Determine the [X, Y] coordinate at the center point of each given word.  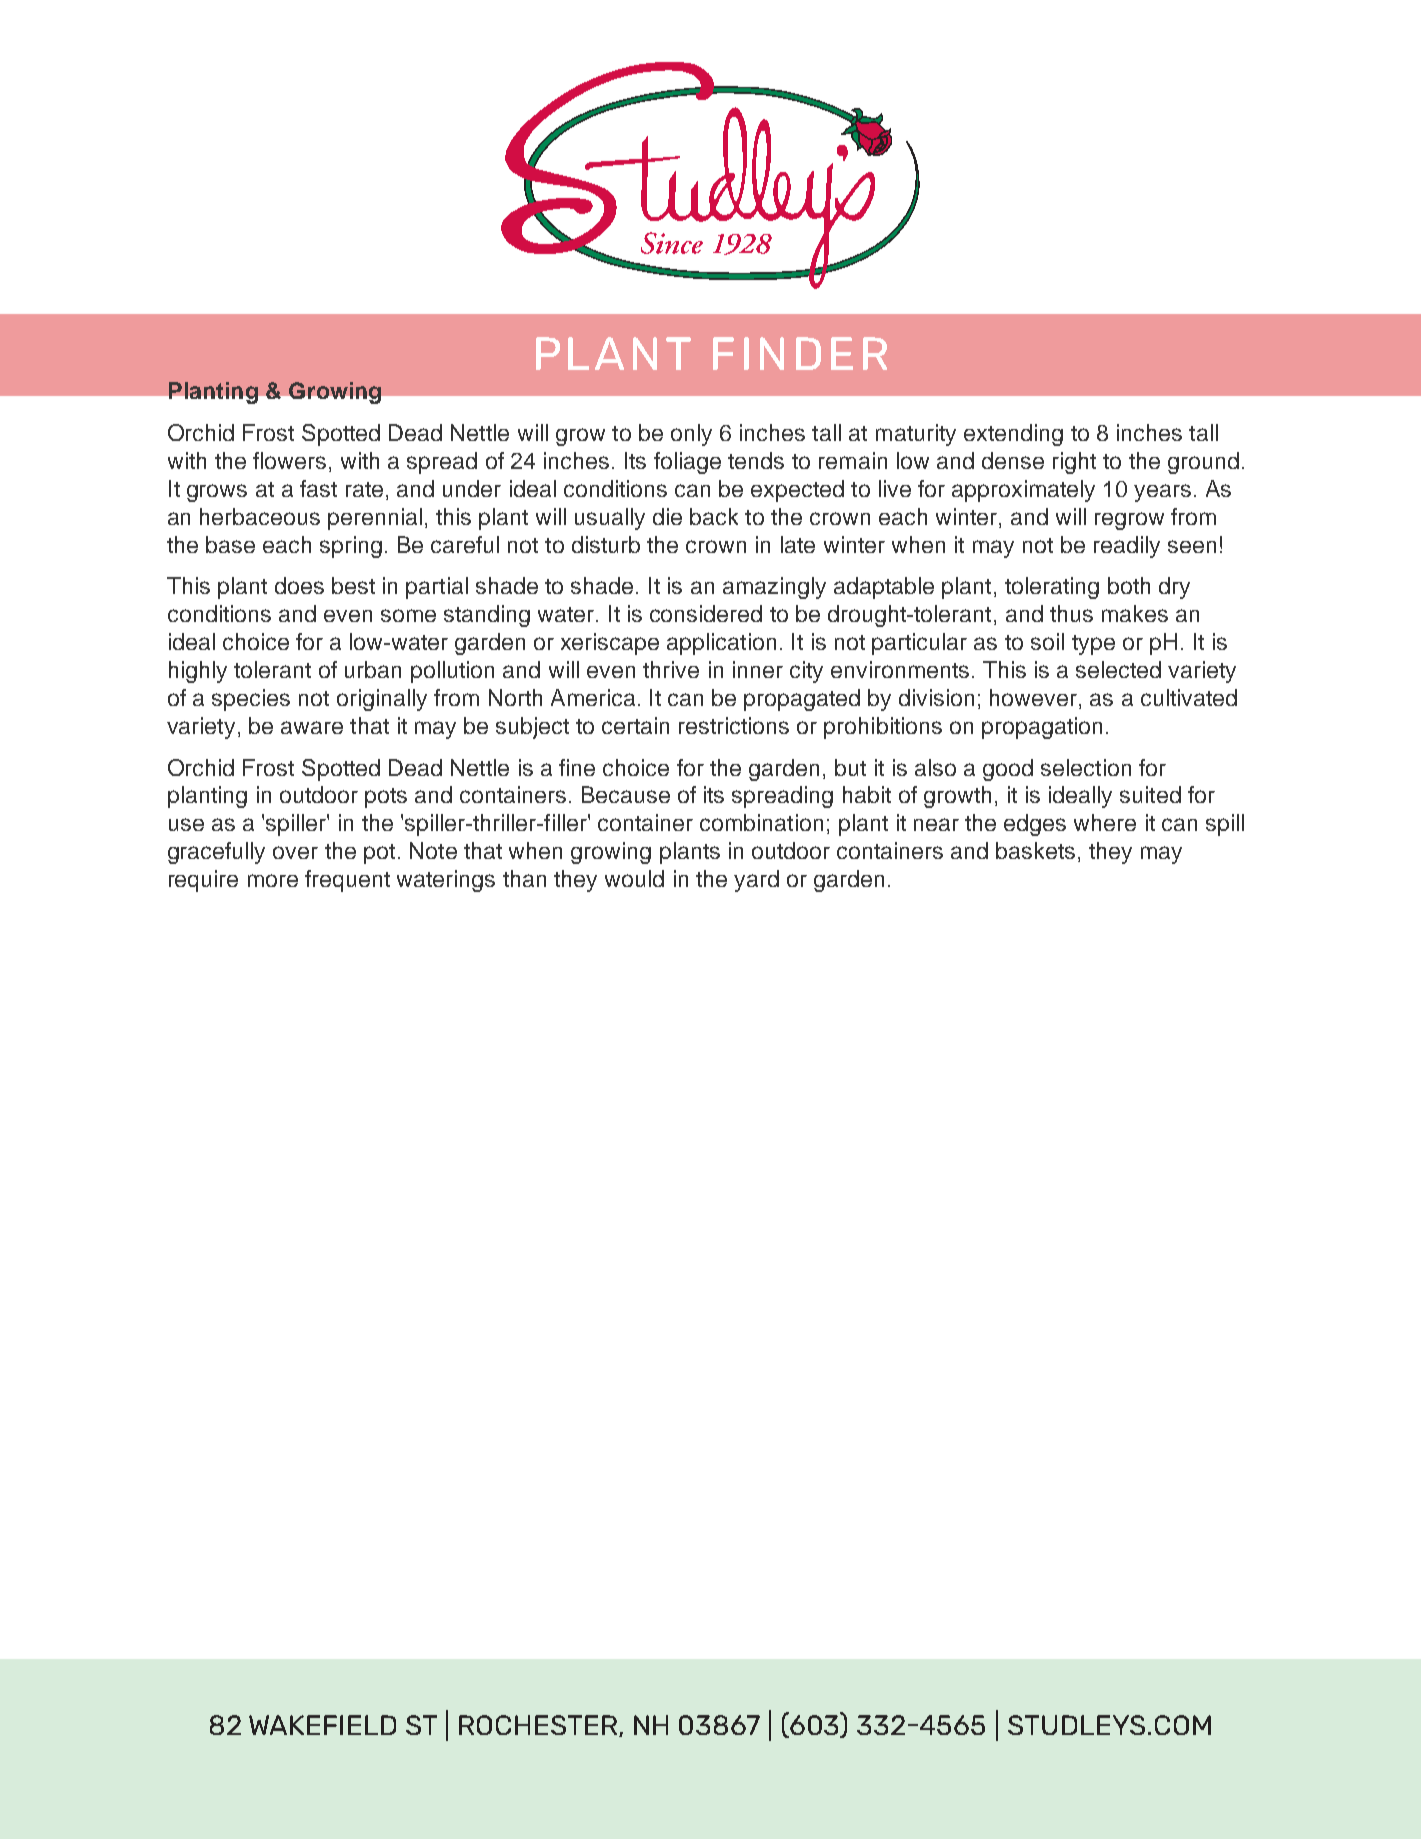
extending [1013, 435]
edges [1035, 825]
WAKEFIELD [322, 1725]
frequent [347, 881]
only [691, 435]
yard [756, 881]
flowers [289, 460]
